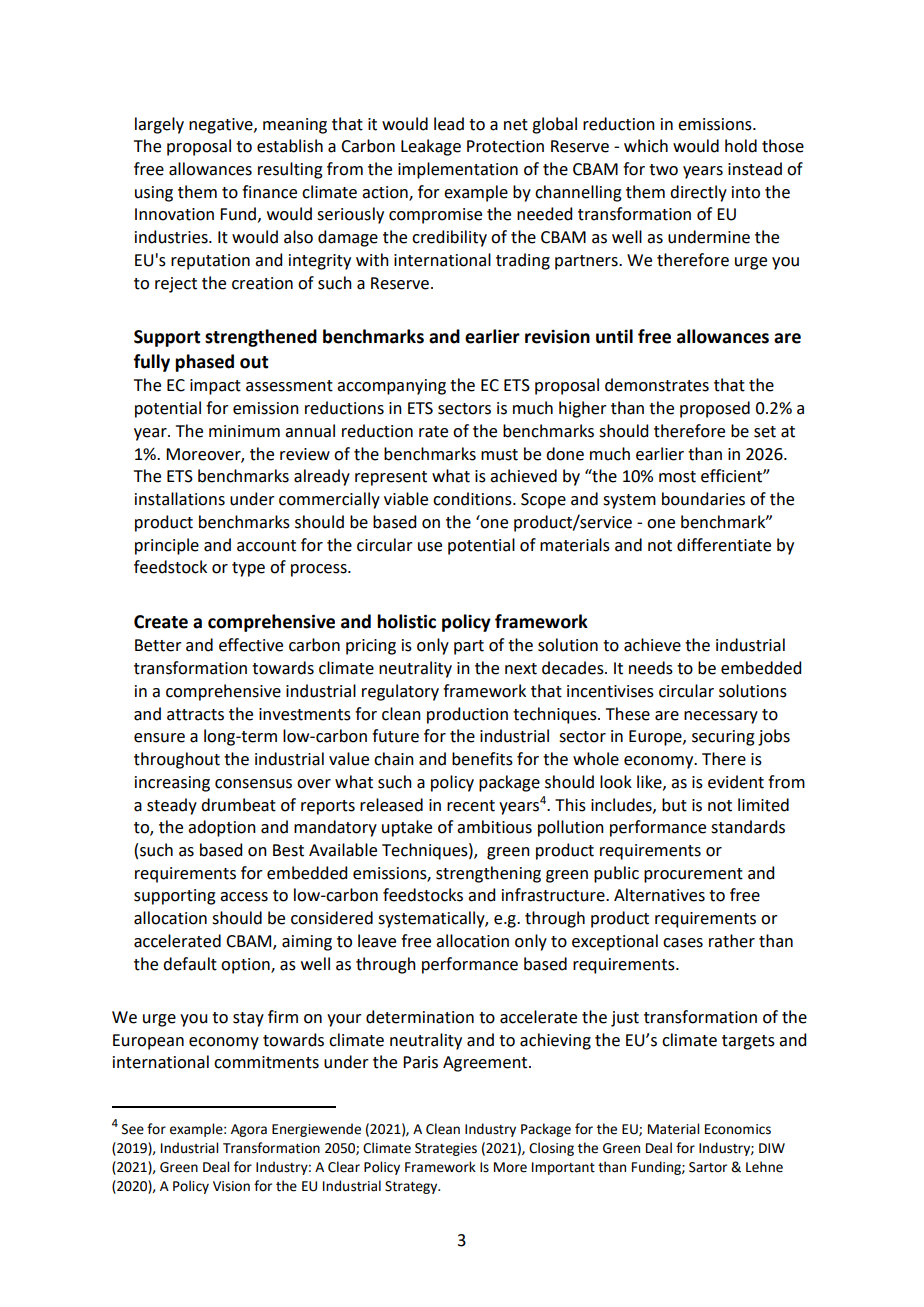 This screenshot has height=1307, width=924. What do you see at coordinates (551, 1149) in the screenshot?
I see `Closing` at bounding box center [551, 1149].
